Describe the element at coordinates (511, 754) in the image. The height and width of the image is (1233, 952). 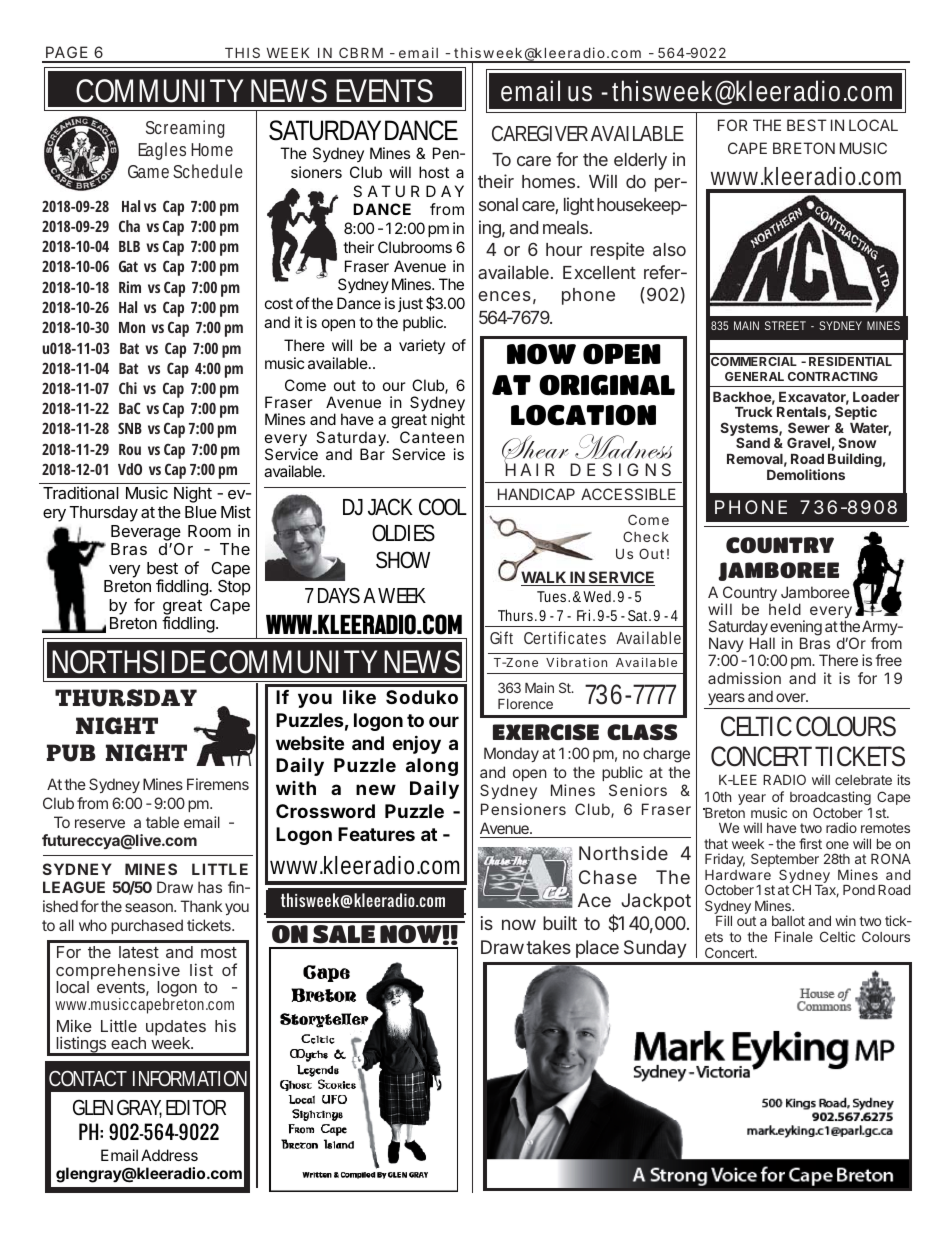
I see `Monday` at that location.
